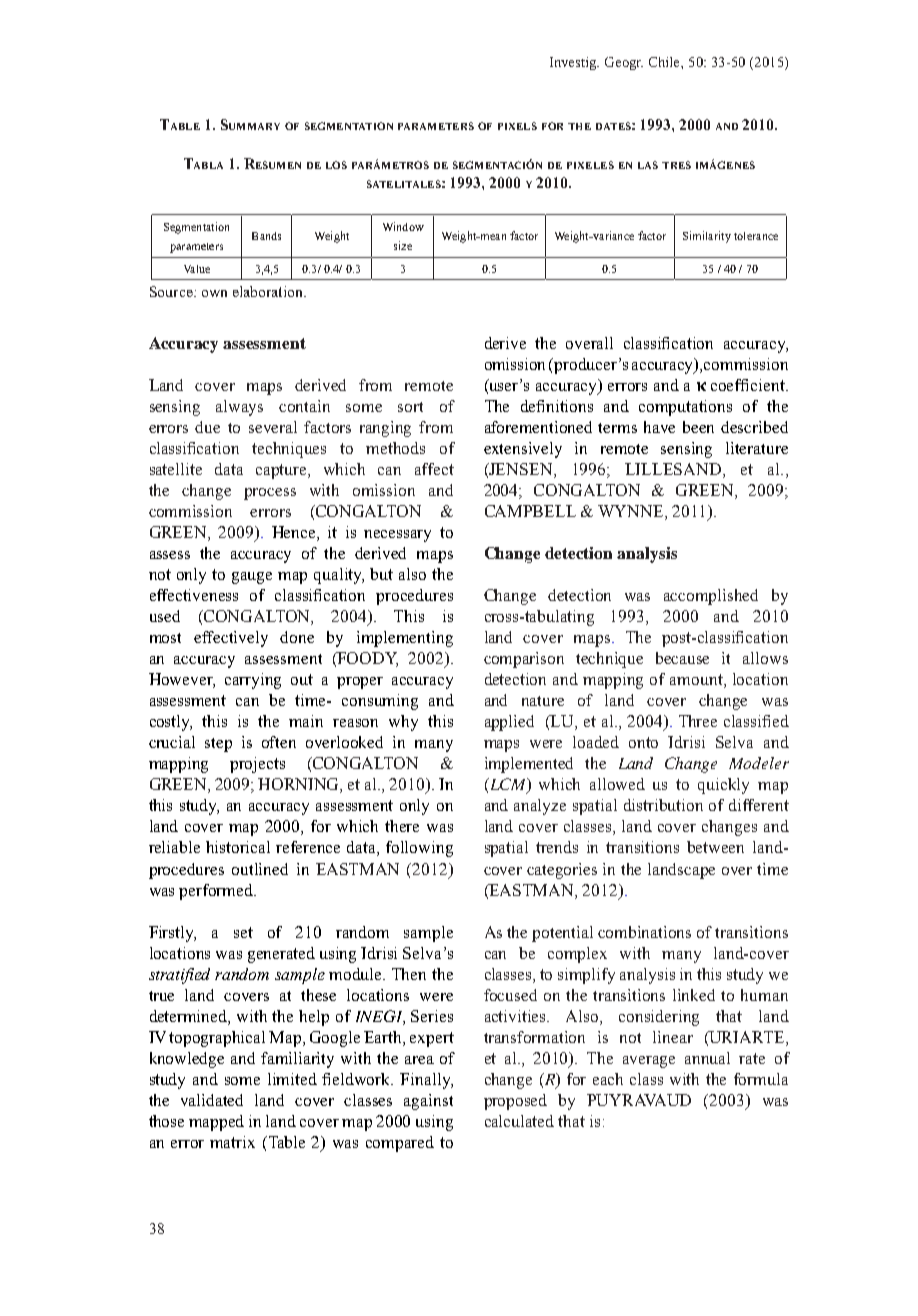 The image size is (918, 1316). I want to click on annual, so click(707, 1058).
